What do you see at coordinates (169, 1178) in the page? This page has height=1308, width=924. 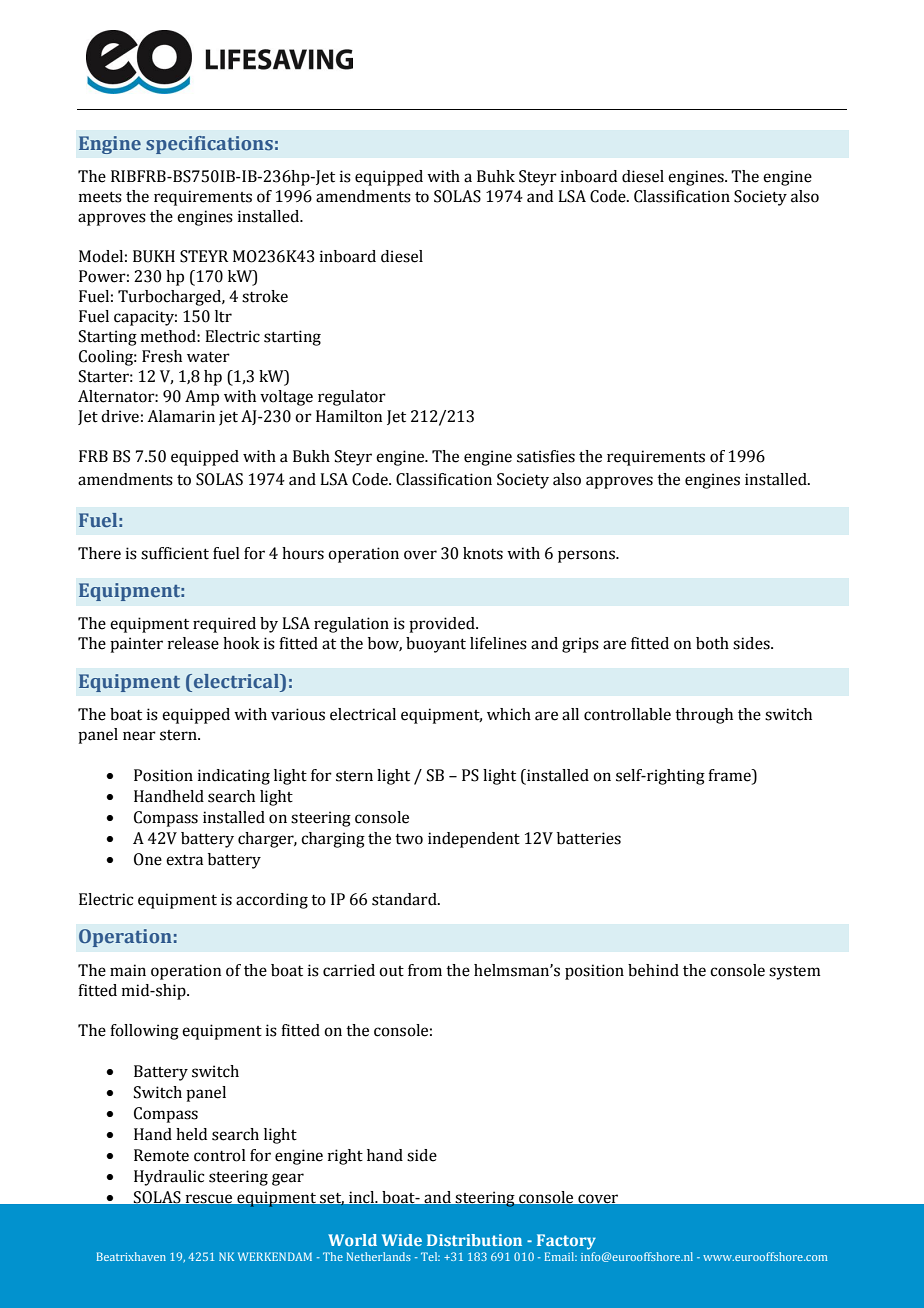 I see `Hydraulic` at bounding box center [169, 1178].
